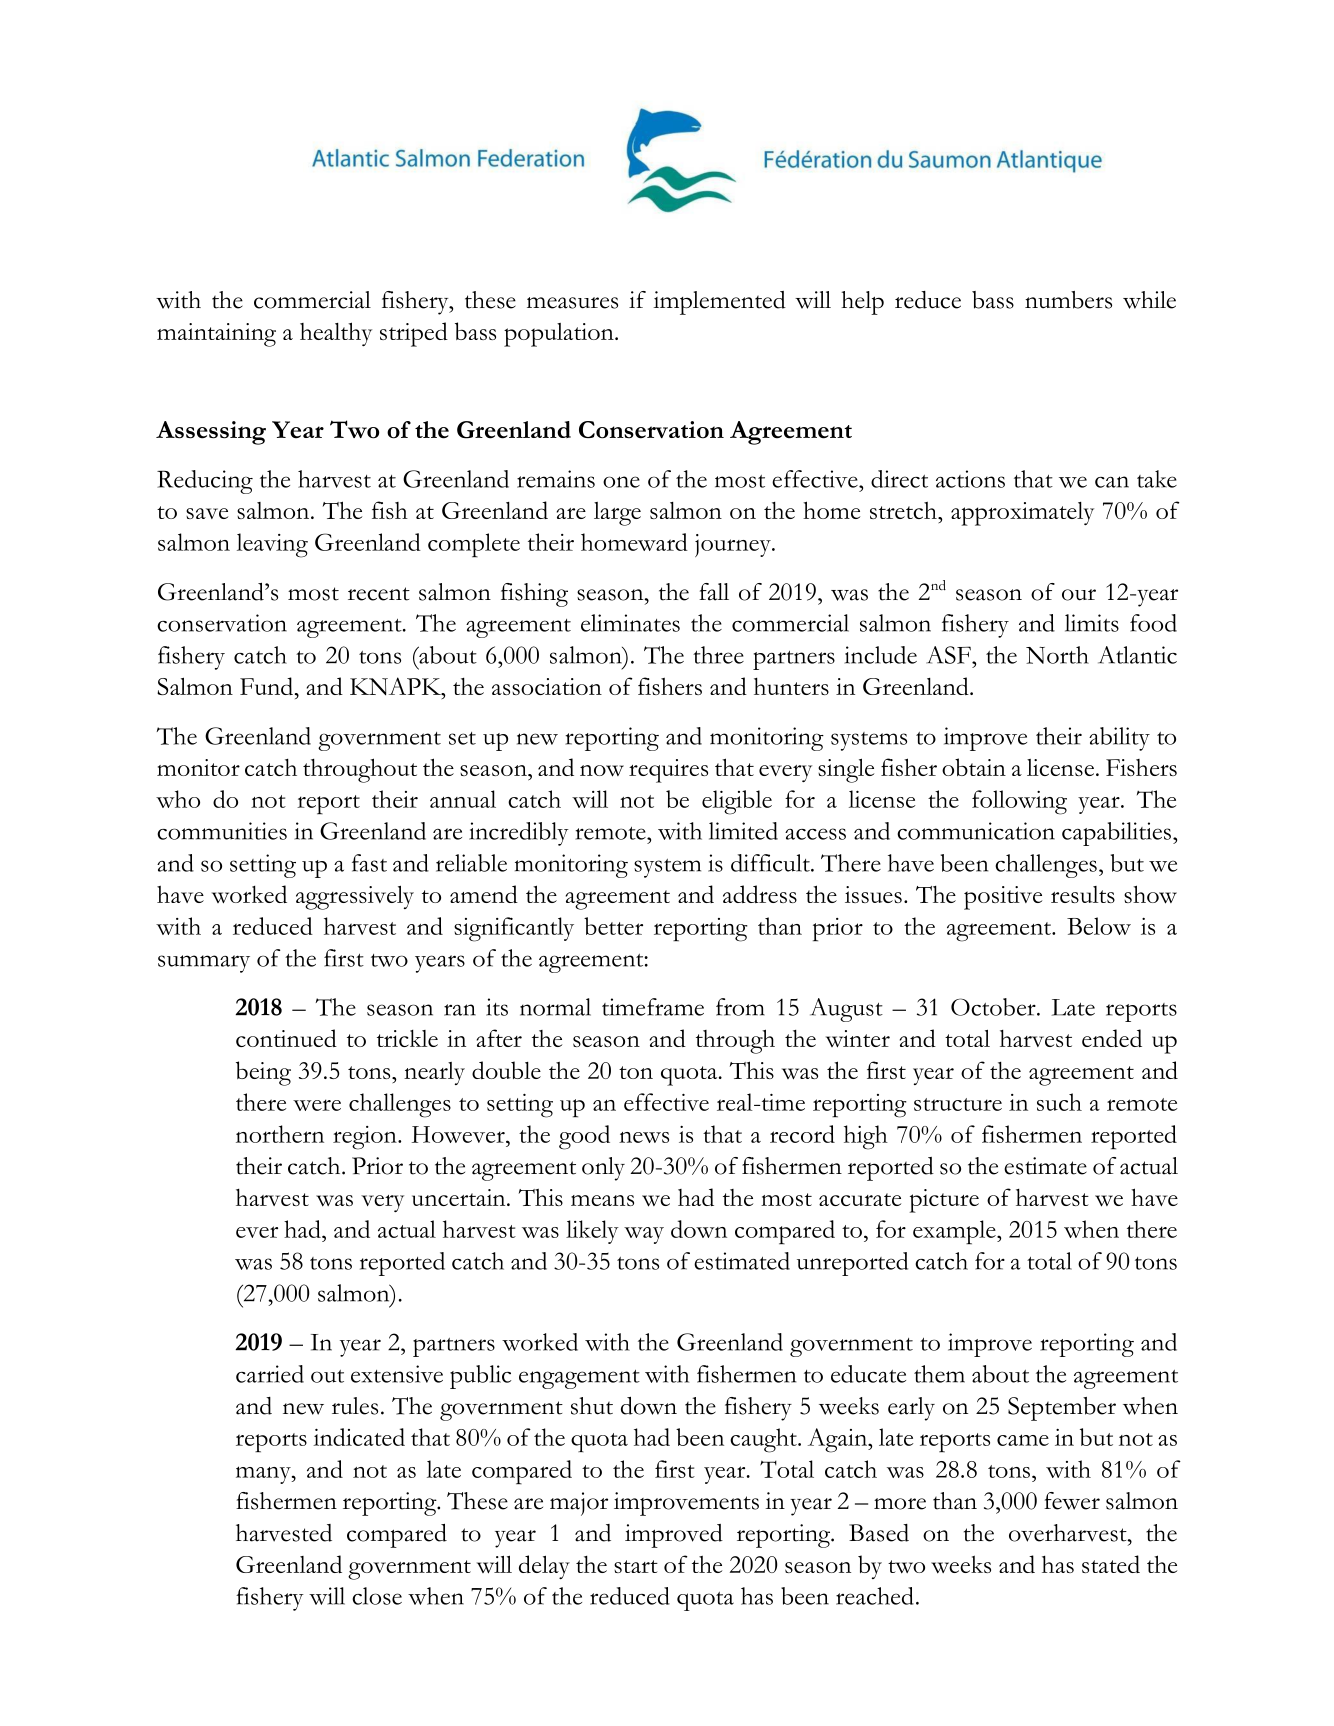 Image resolution: width=1334 pixels, height=1726 pixels. What do you see at coordinates (204, 964) in the page?
I see `summary` at bounding box center [204, 964].
